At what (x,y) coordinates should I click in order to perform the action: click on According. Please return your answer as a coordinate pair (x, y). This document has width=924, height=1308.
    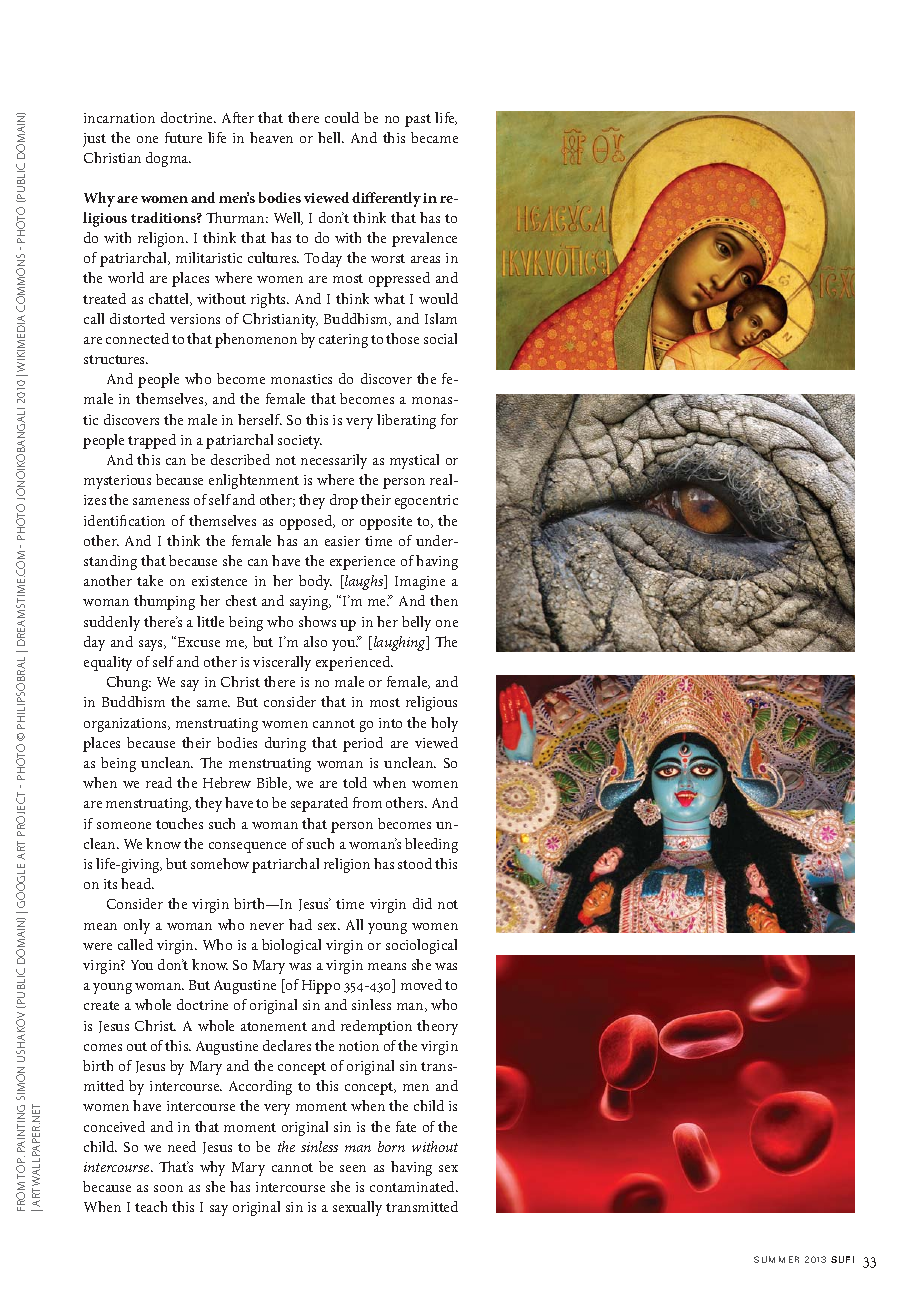
    Looking at the image, I should click on (260, 1087).
